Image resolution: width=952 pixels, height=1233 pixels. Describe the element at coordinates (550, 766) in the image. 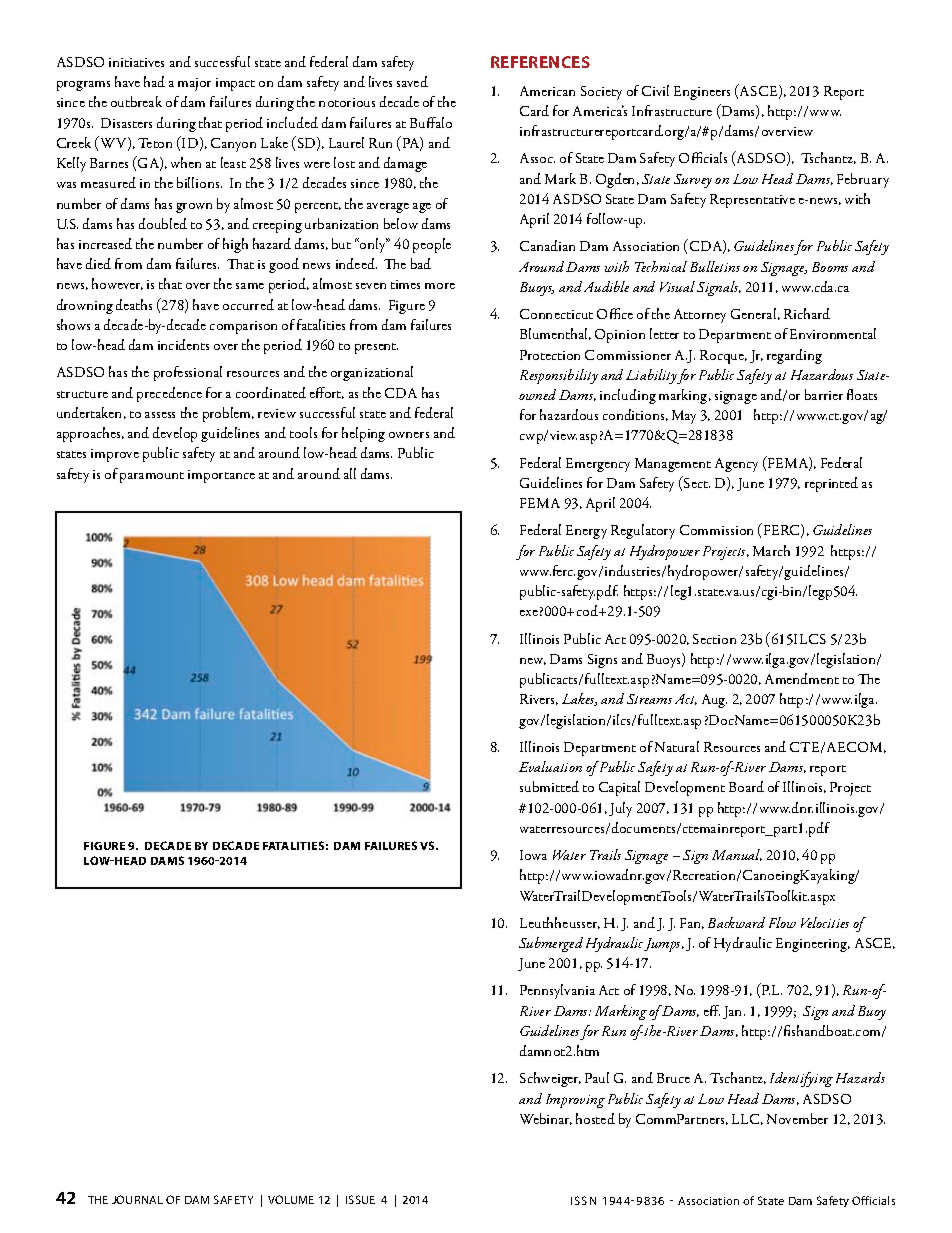

I see `Evaluation` at that location.
